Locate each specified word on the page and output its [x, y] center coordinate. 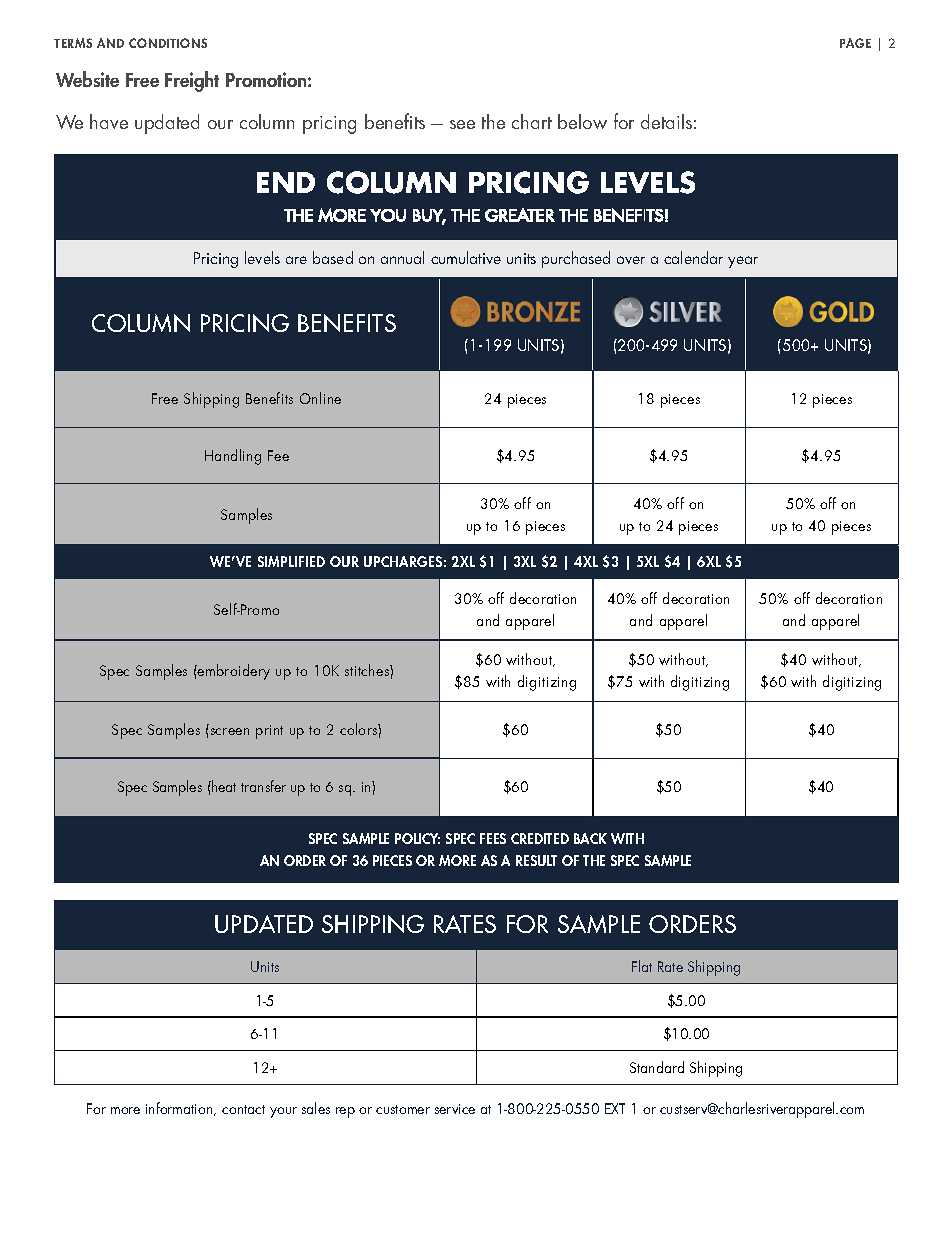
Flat [642, 966]
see [462, 124]
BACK [590, 838]
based [333, 257]
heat [223, 786]
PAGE [855, 43]
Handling [233, 457]
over [631, 260]
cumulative [466, 257]
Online [320, 398]
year [743, 262]
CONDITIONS [168, 43]
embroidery [233, 672]
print [269, 732]
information [180, 1109]
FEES [493, 838]
